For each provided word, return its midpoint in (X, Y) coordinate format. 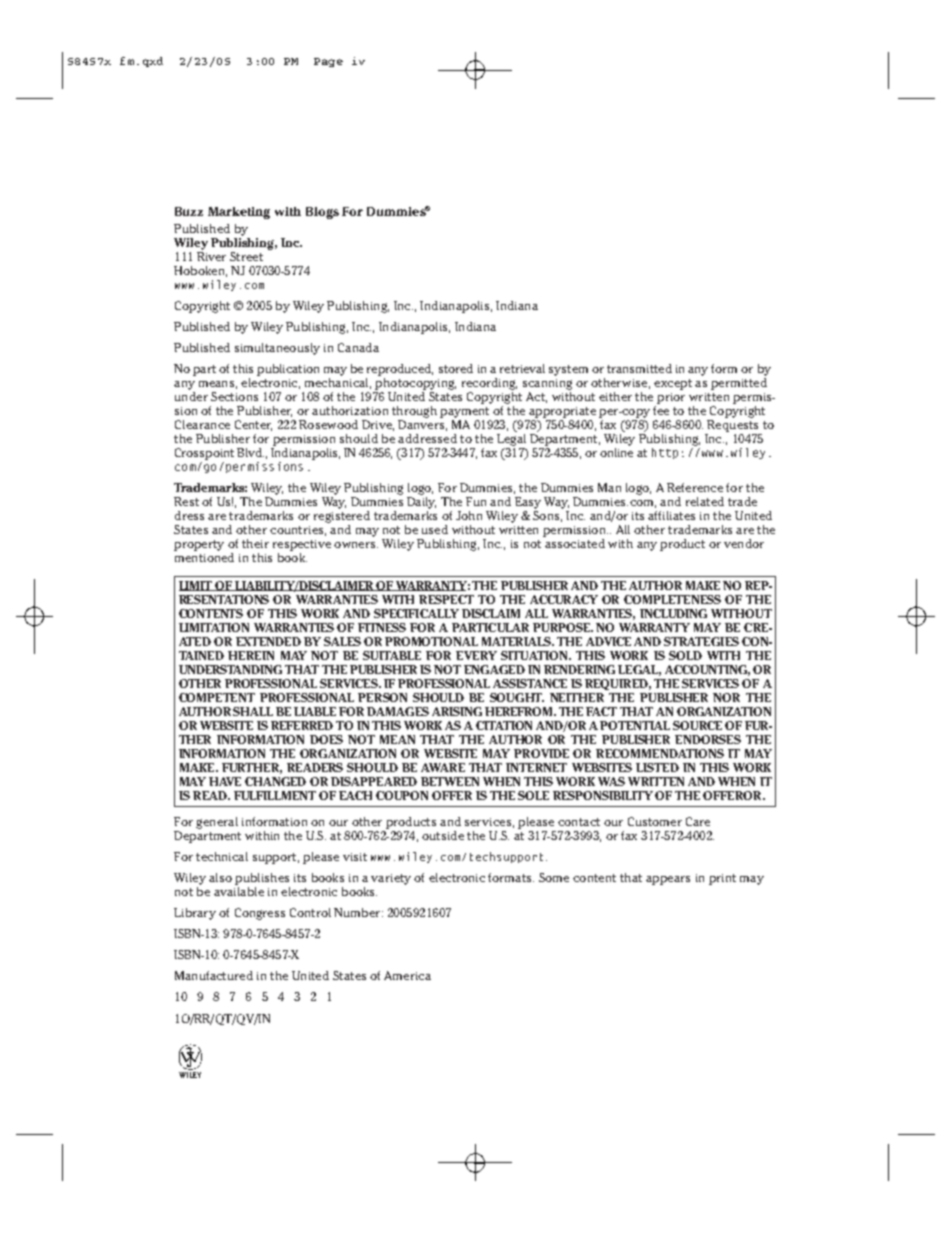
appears (668, 880)
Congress (260, 914)
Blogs (322, 213)
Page (328, 62)
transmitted (639, 368)
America (407, 975)
